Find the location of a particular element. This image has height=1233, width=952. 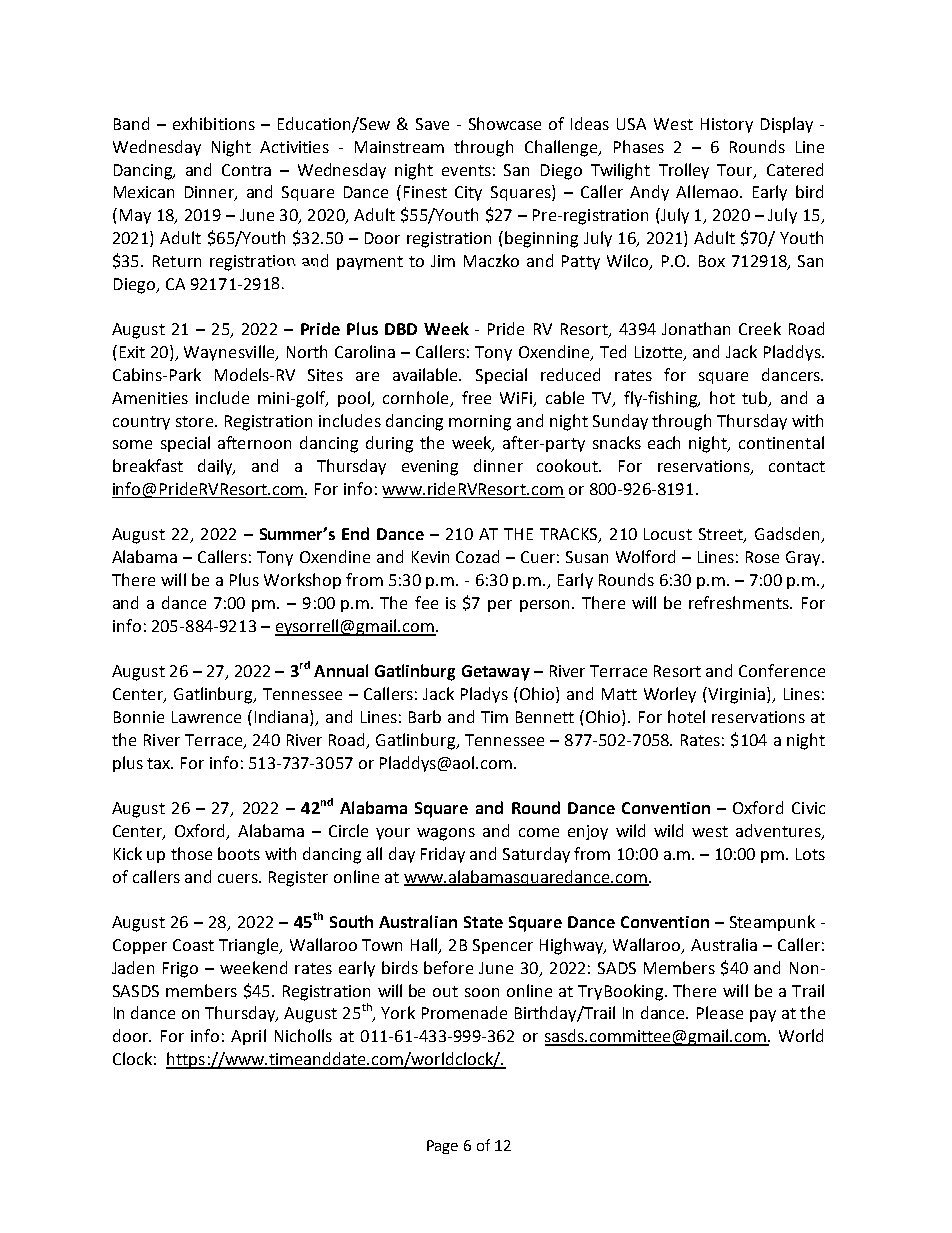

Page is located at coordinates (442, 1147).
